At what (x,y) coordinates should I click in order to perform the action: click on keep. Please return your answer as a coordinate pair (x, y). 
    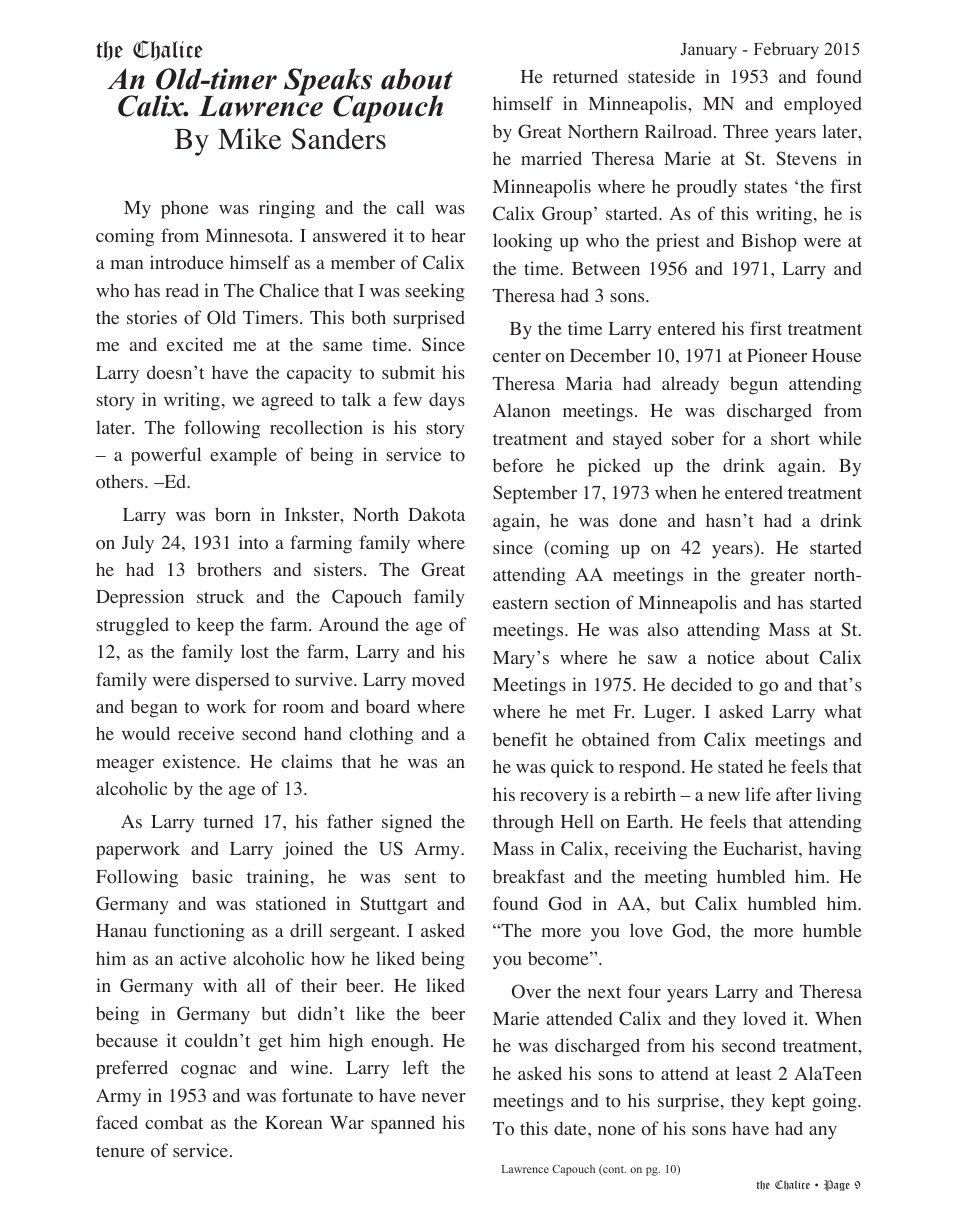
    Looking at the image, I should click on (215, 626).
